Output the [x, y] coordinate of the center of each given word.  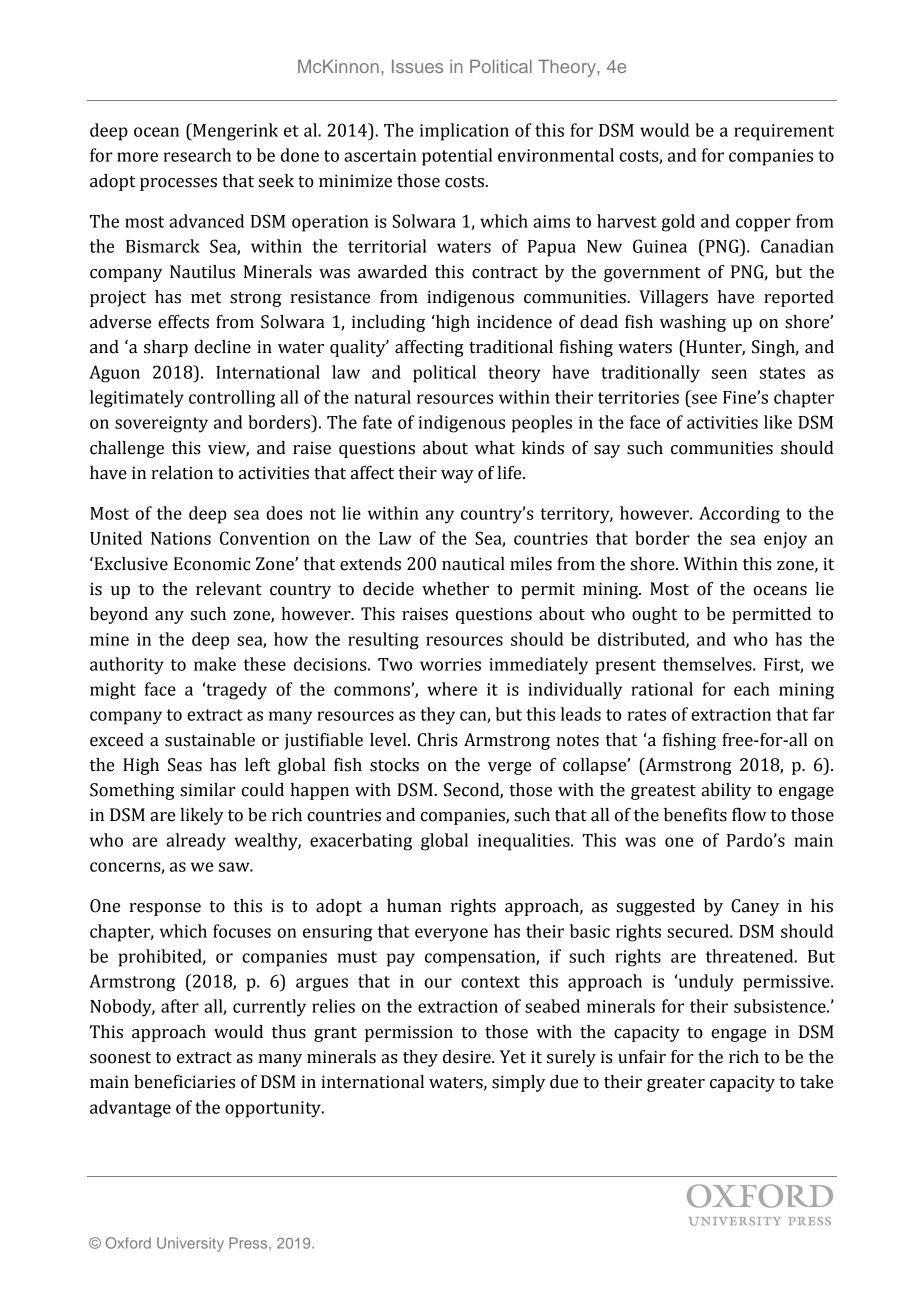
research [197, 155]
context [490, 982]
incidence [514, 322]
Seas [185, 765]
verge [509, 768]
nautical [473, 564]
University [190, 1244]
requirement [784, 132]
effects [183, 322]
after [180, 1006]
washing [693, 323]
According [739, 515]
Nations [181, 538]
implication [464, 132]
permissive [787, 983]
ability [726, 791]
